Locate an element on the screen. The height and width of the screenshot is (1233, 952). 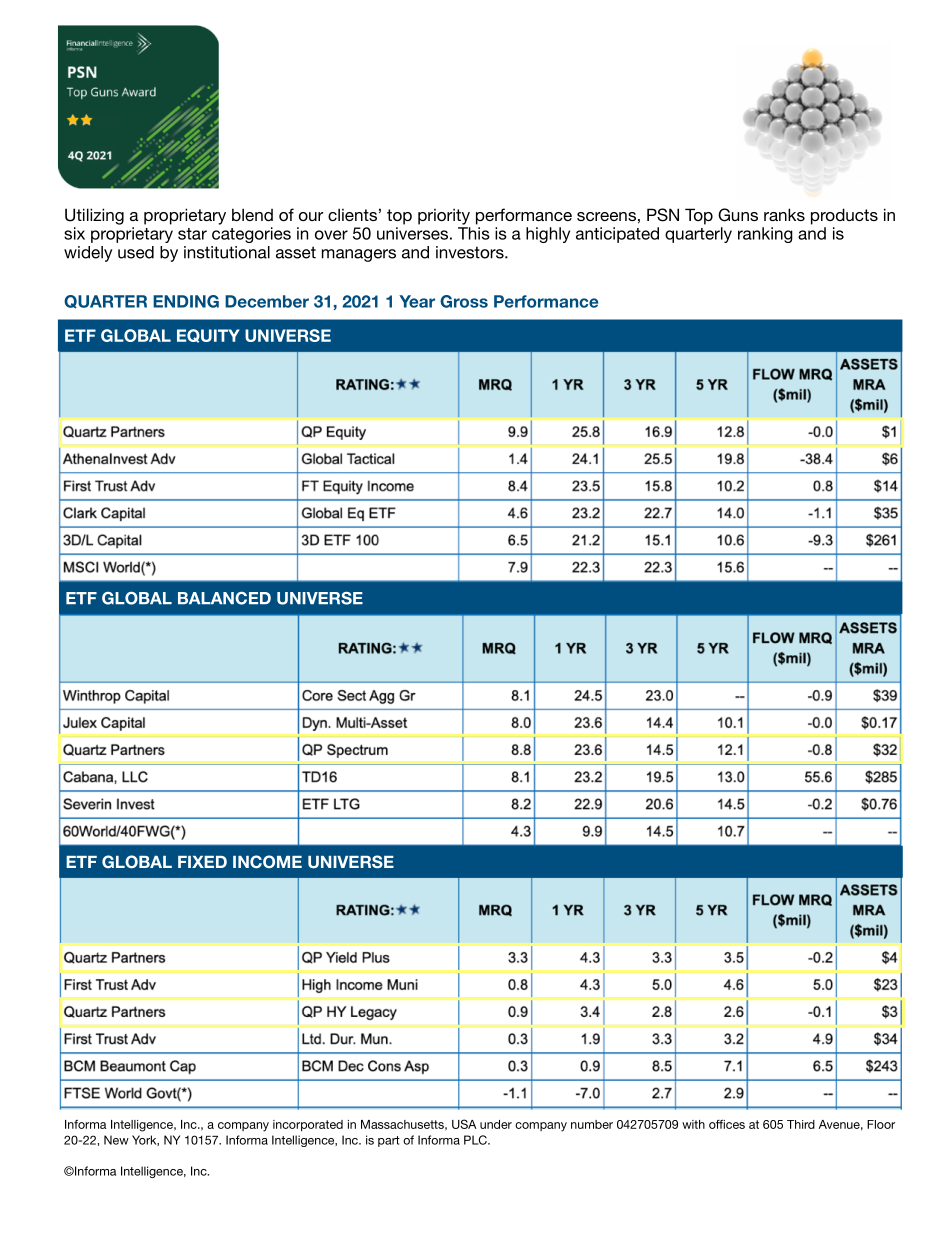
USA is located at coordinates (464, 1124).
